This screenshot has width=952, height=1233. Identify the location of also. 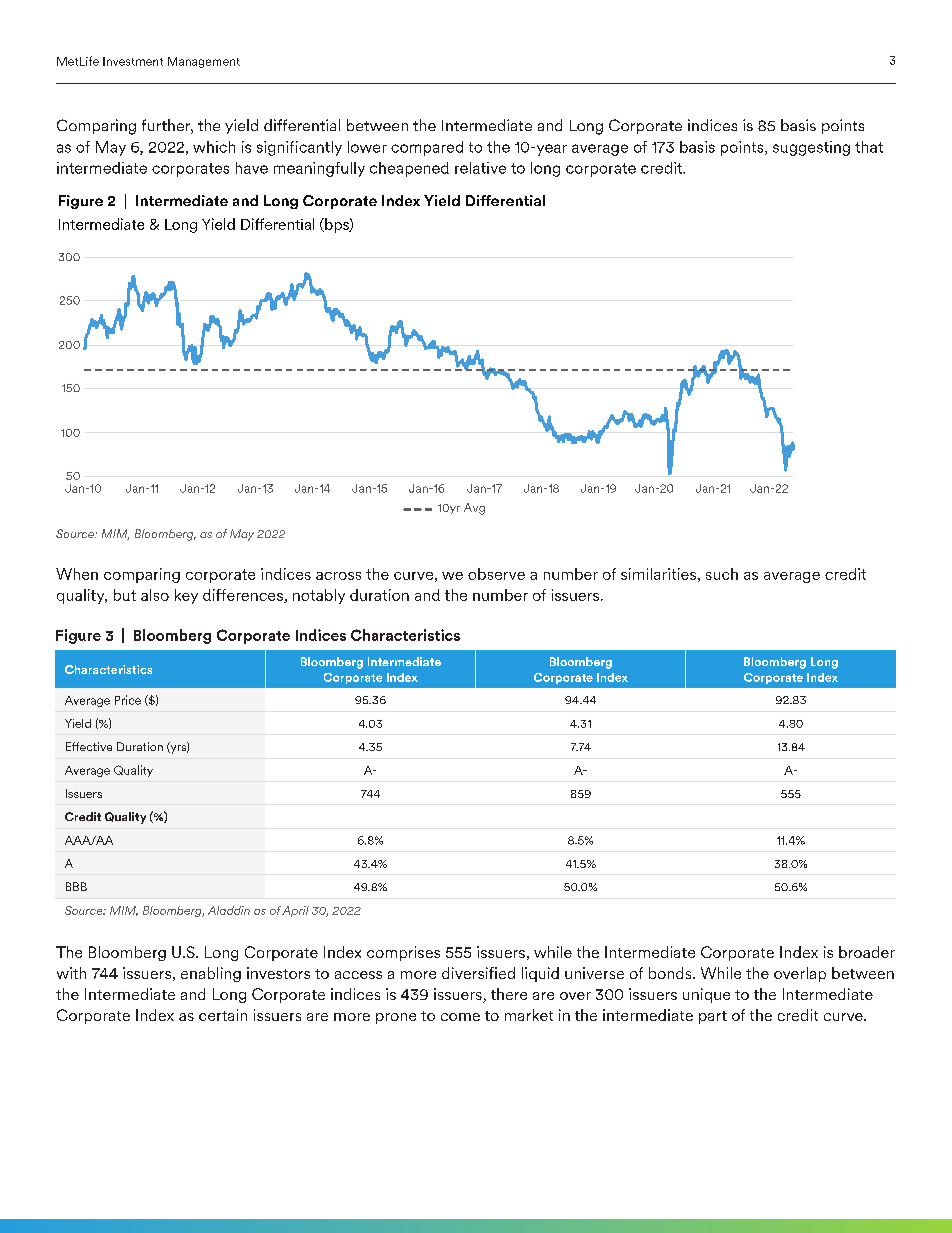
(155, 595).
